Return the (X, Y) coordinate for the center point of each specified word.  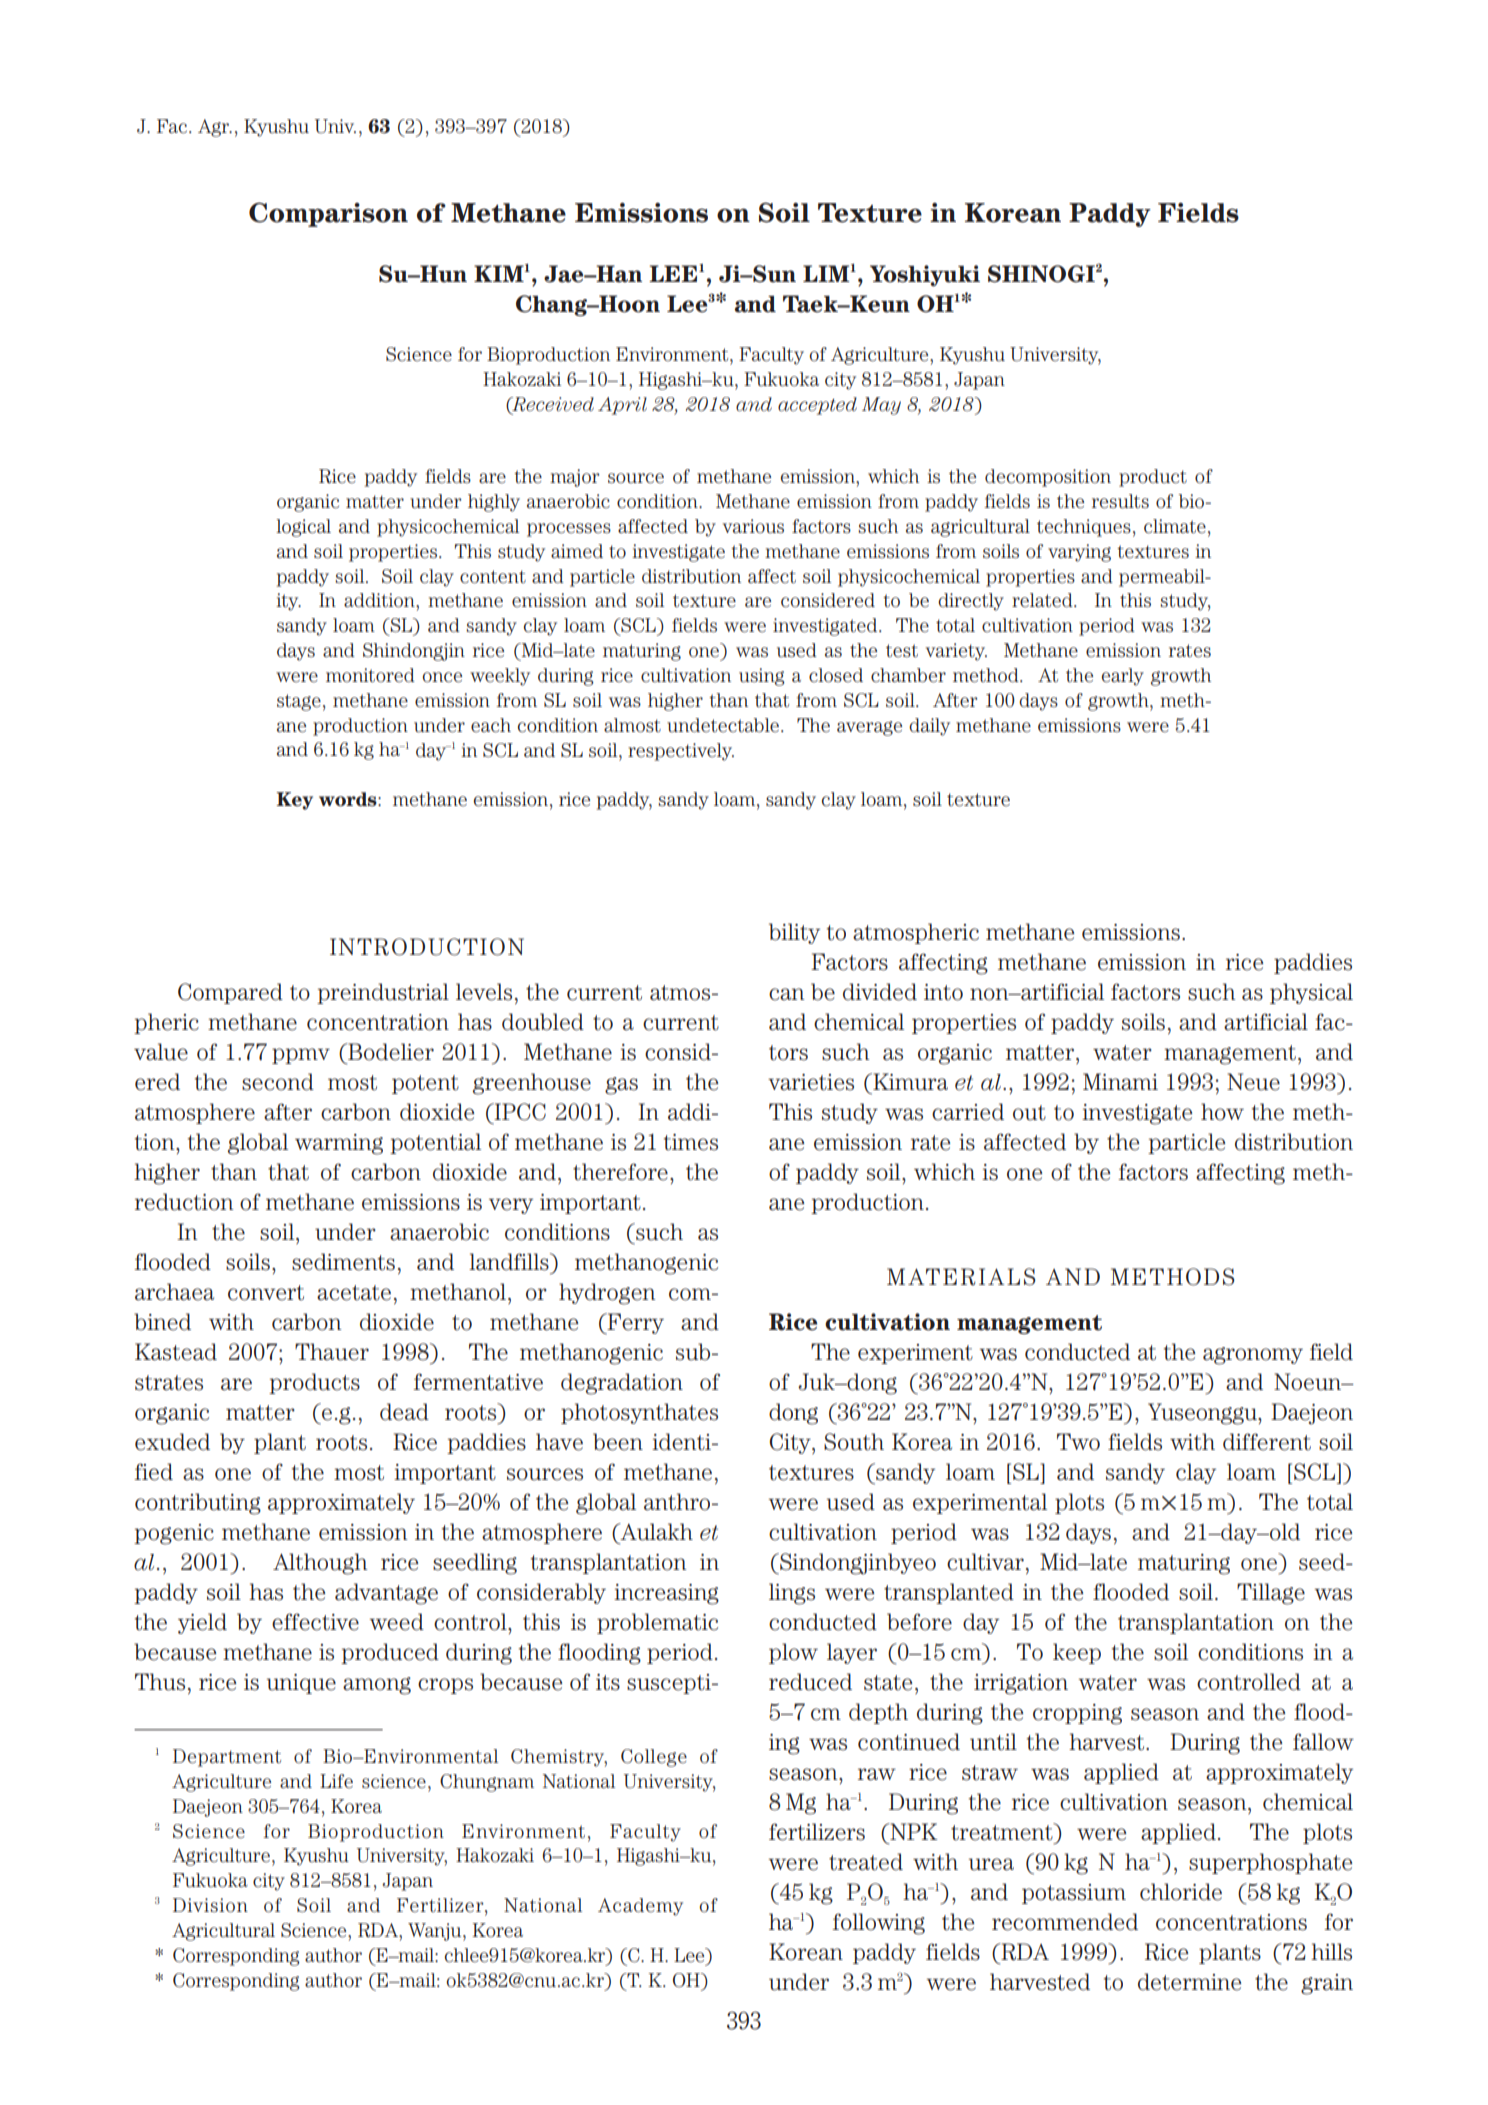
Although (320, 1564)
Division (210, 1905)
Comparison (328, 214)
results (1120, 501)
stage (299, 702)
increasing (666, 1594)
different (1267, 1442)
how (1222, 1112)
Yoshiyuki (925, 276)
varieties (811, 1082)
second (278, 1082)
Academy (640, 1907)
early (1123, 677)
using (762, 677)
